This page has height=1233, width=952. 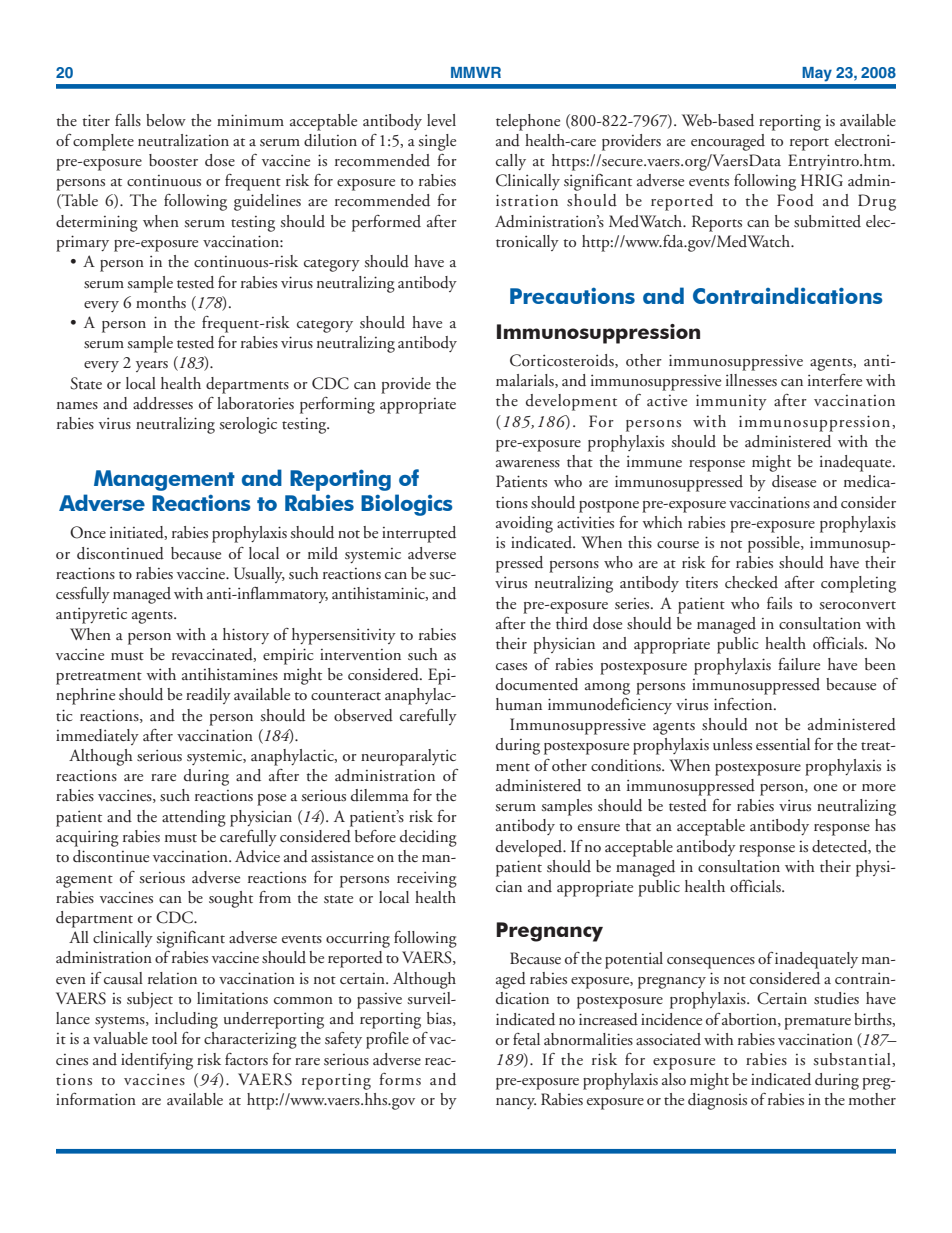 I want to click on history, so click(x=246, y=636).
